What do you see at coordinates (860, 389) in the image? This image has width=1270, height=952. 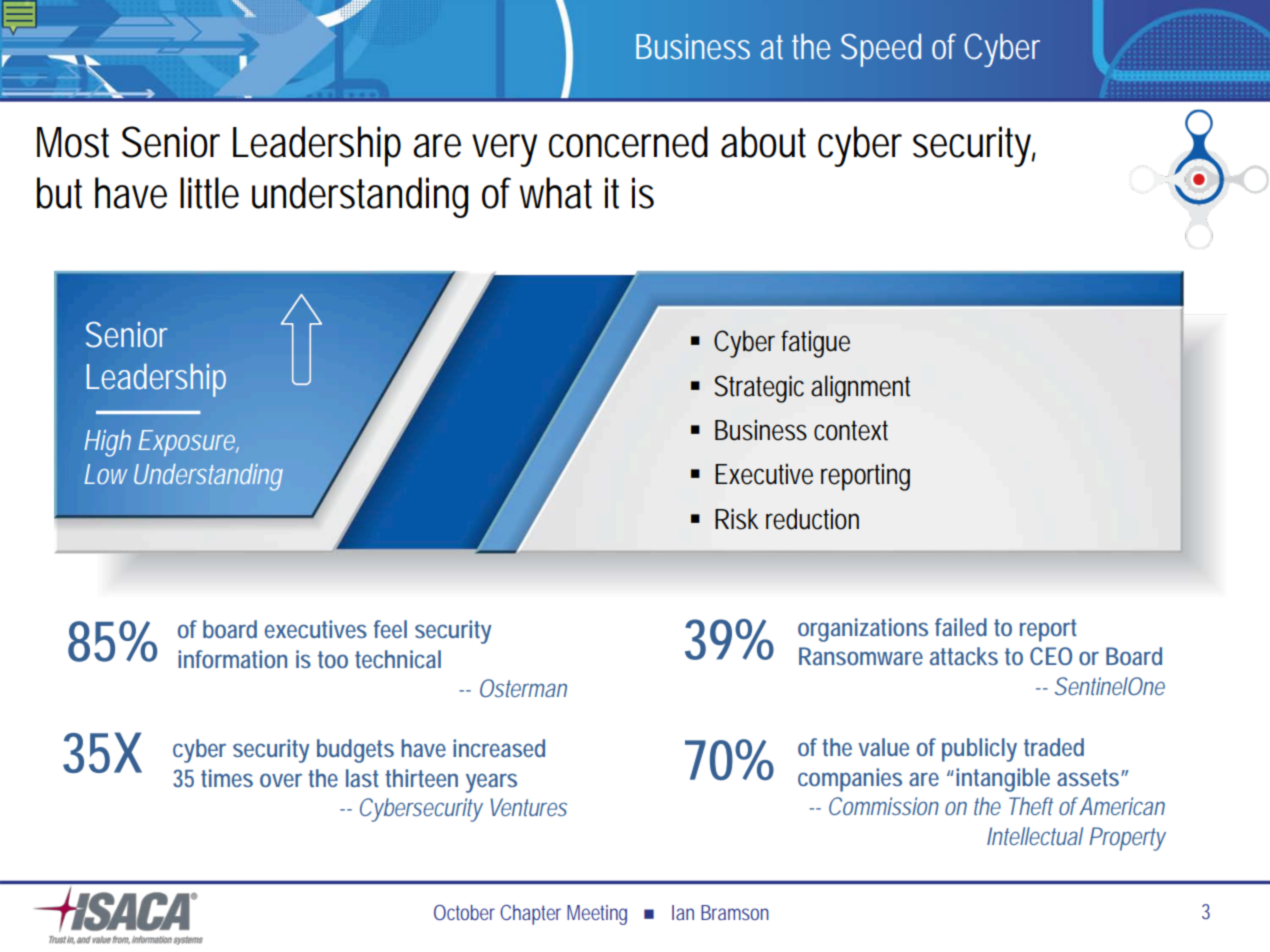 I see `alignment` at bounding box center [860, 389].
